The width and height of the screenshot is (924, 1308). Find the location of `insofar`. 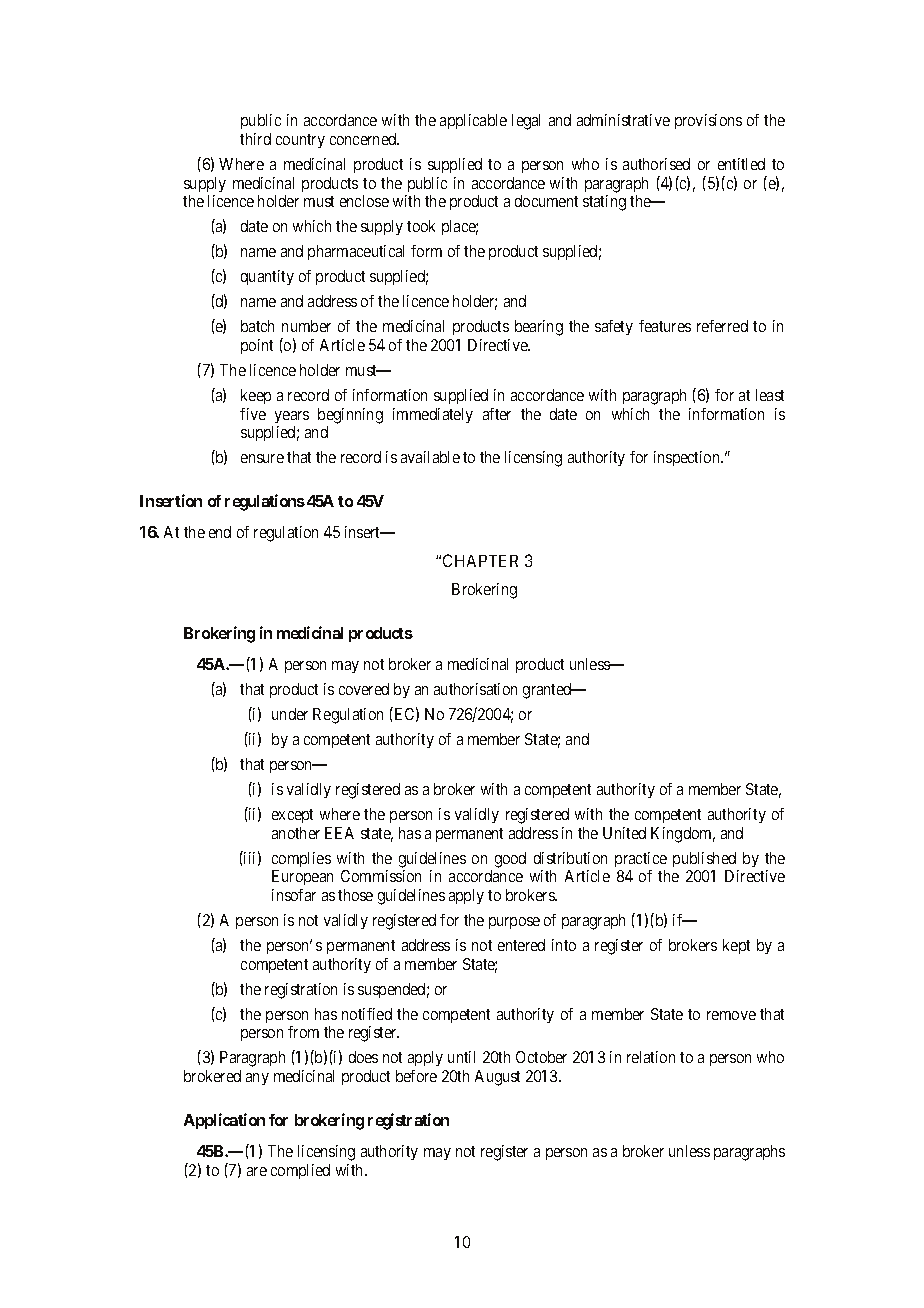

insofar is located at coordinates (294, 895).
